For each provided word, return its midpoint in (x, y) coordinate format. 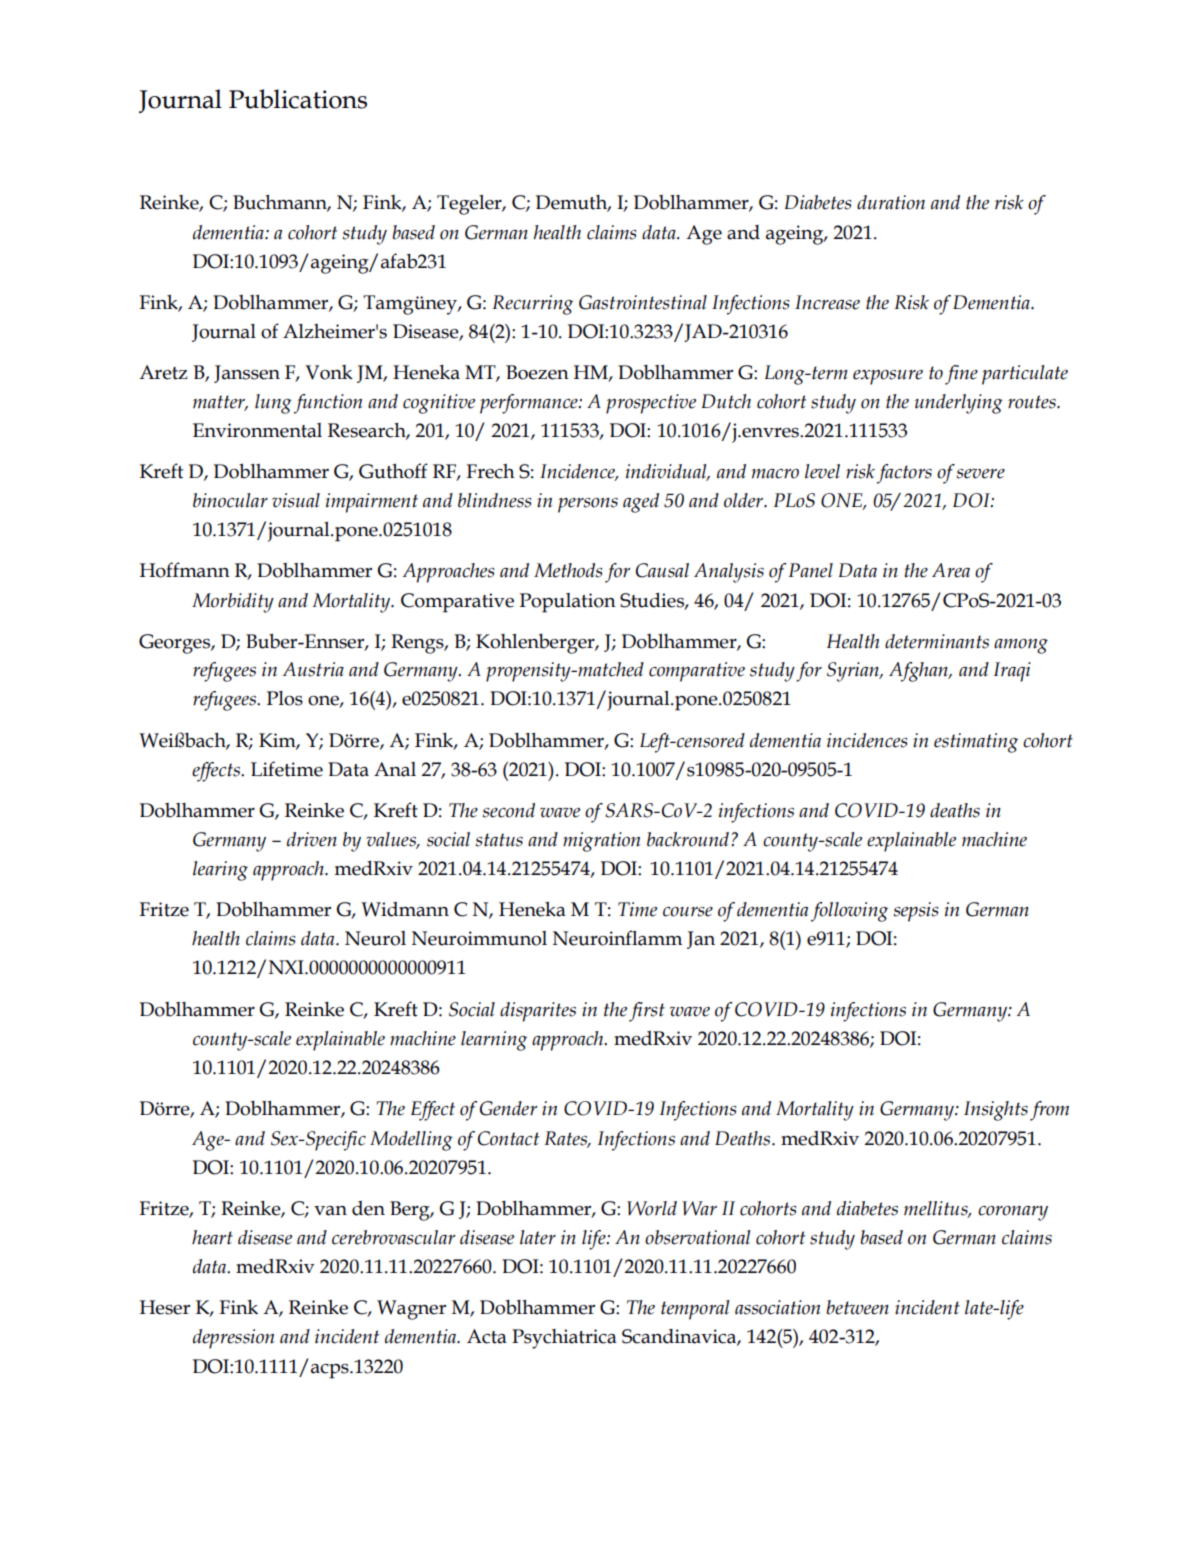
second (508, 810)
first (647, 1012)
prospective (651, 404)
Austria (313, 669)
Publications (298, 99)
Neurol (375, 938)
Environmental (257, 430)
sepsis (916, 912)
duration (891, 202)
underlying (959, 404)
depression (233, 1339)
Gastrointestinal (643, 302)
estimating (976, 743)
